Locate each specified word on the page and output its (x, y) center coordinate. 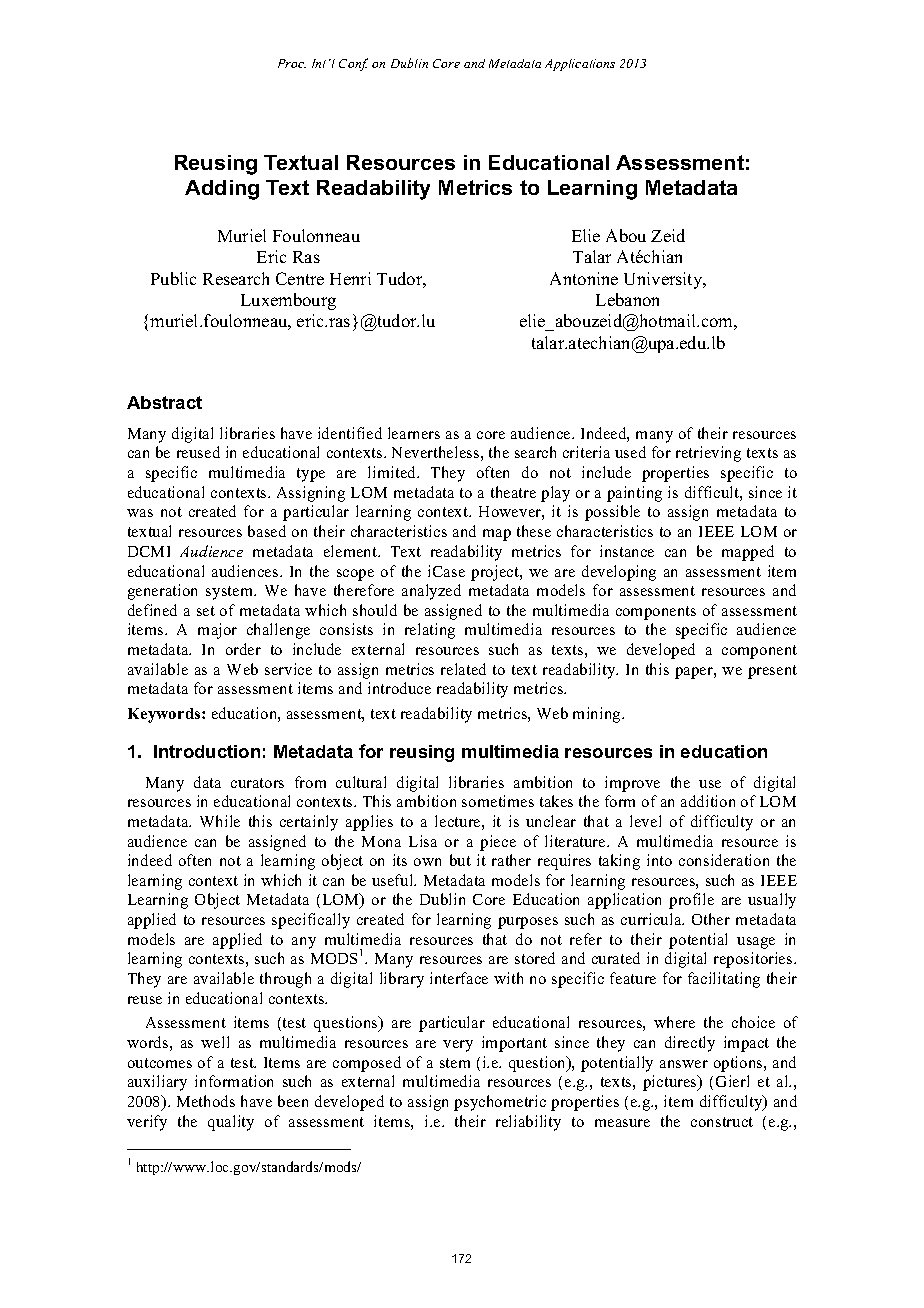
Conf (353, 64)
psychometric (500, 1103)
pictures (671, 1083)
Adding (222, 190)
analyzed (431, 592)
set (206, 611)
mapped (748, 553)
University (664, 280)
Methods (206, 1101)
